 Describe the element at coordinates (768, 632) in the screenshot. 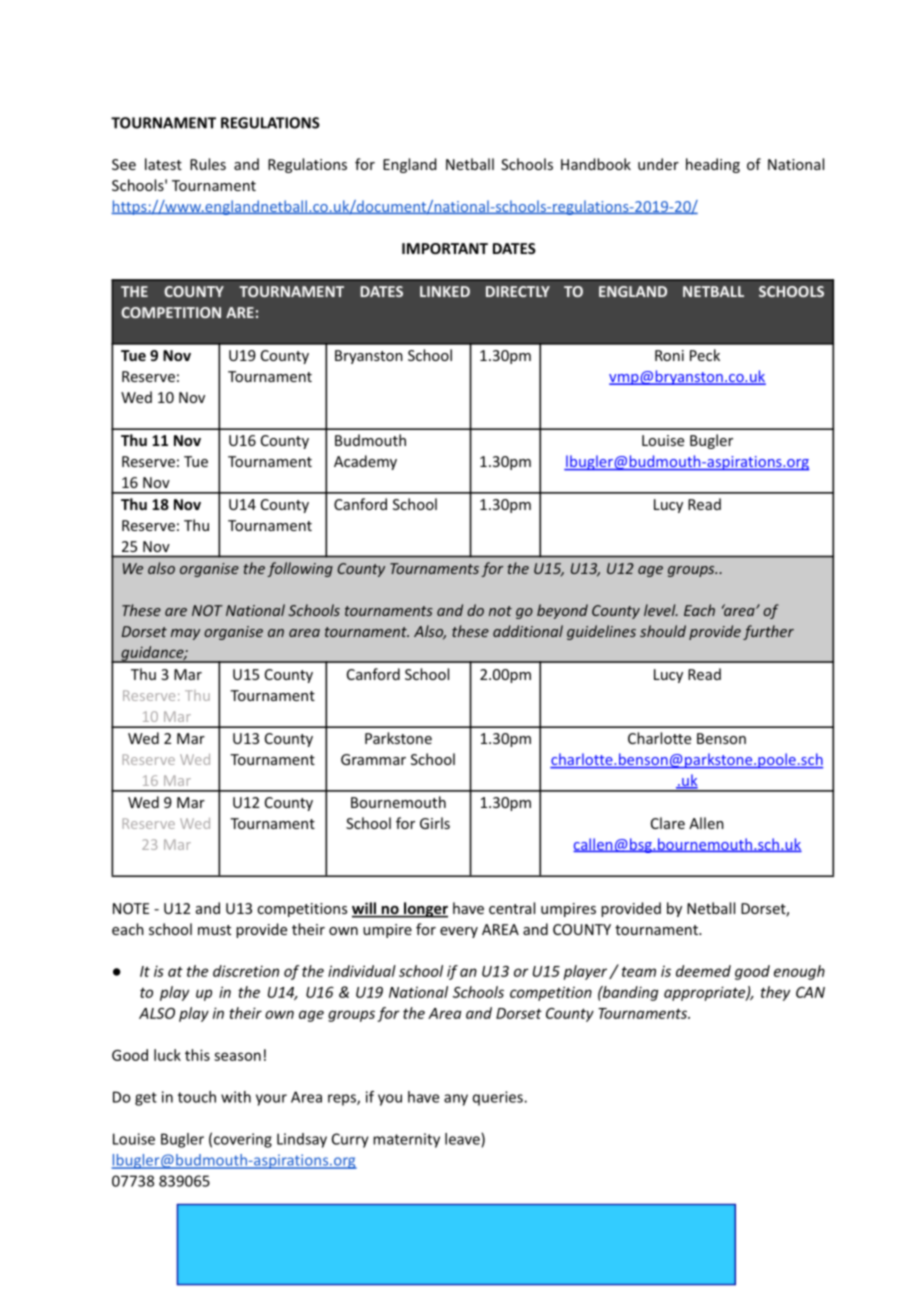

I see `further` at that location.
